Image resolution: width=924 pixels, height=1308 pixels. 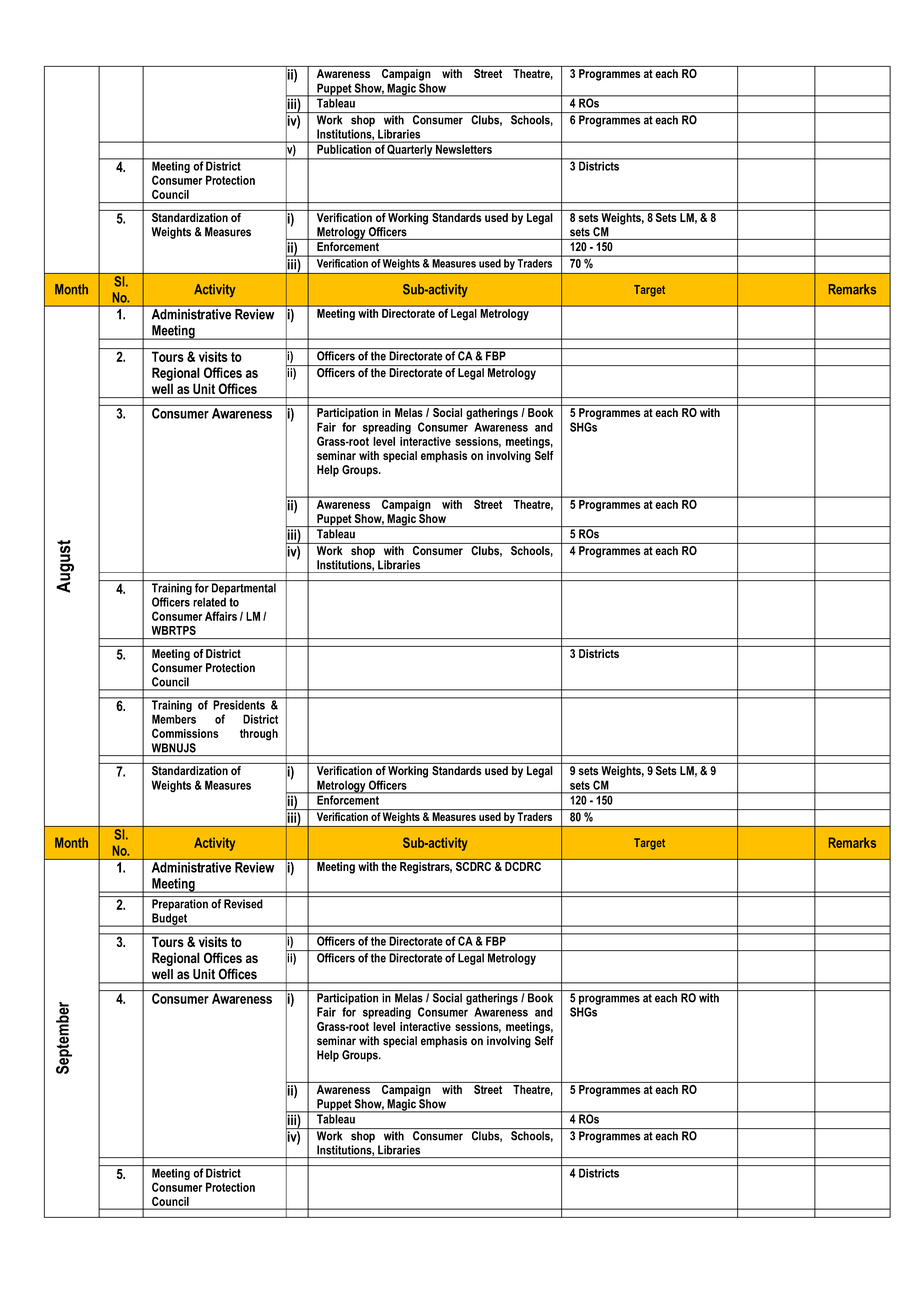 I want to click on Revised, so click(x=243, y=904).
